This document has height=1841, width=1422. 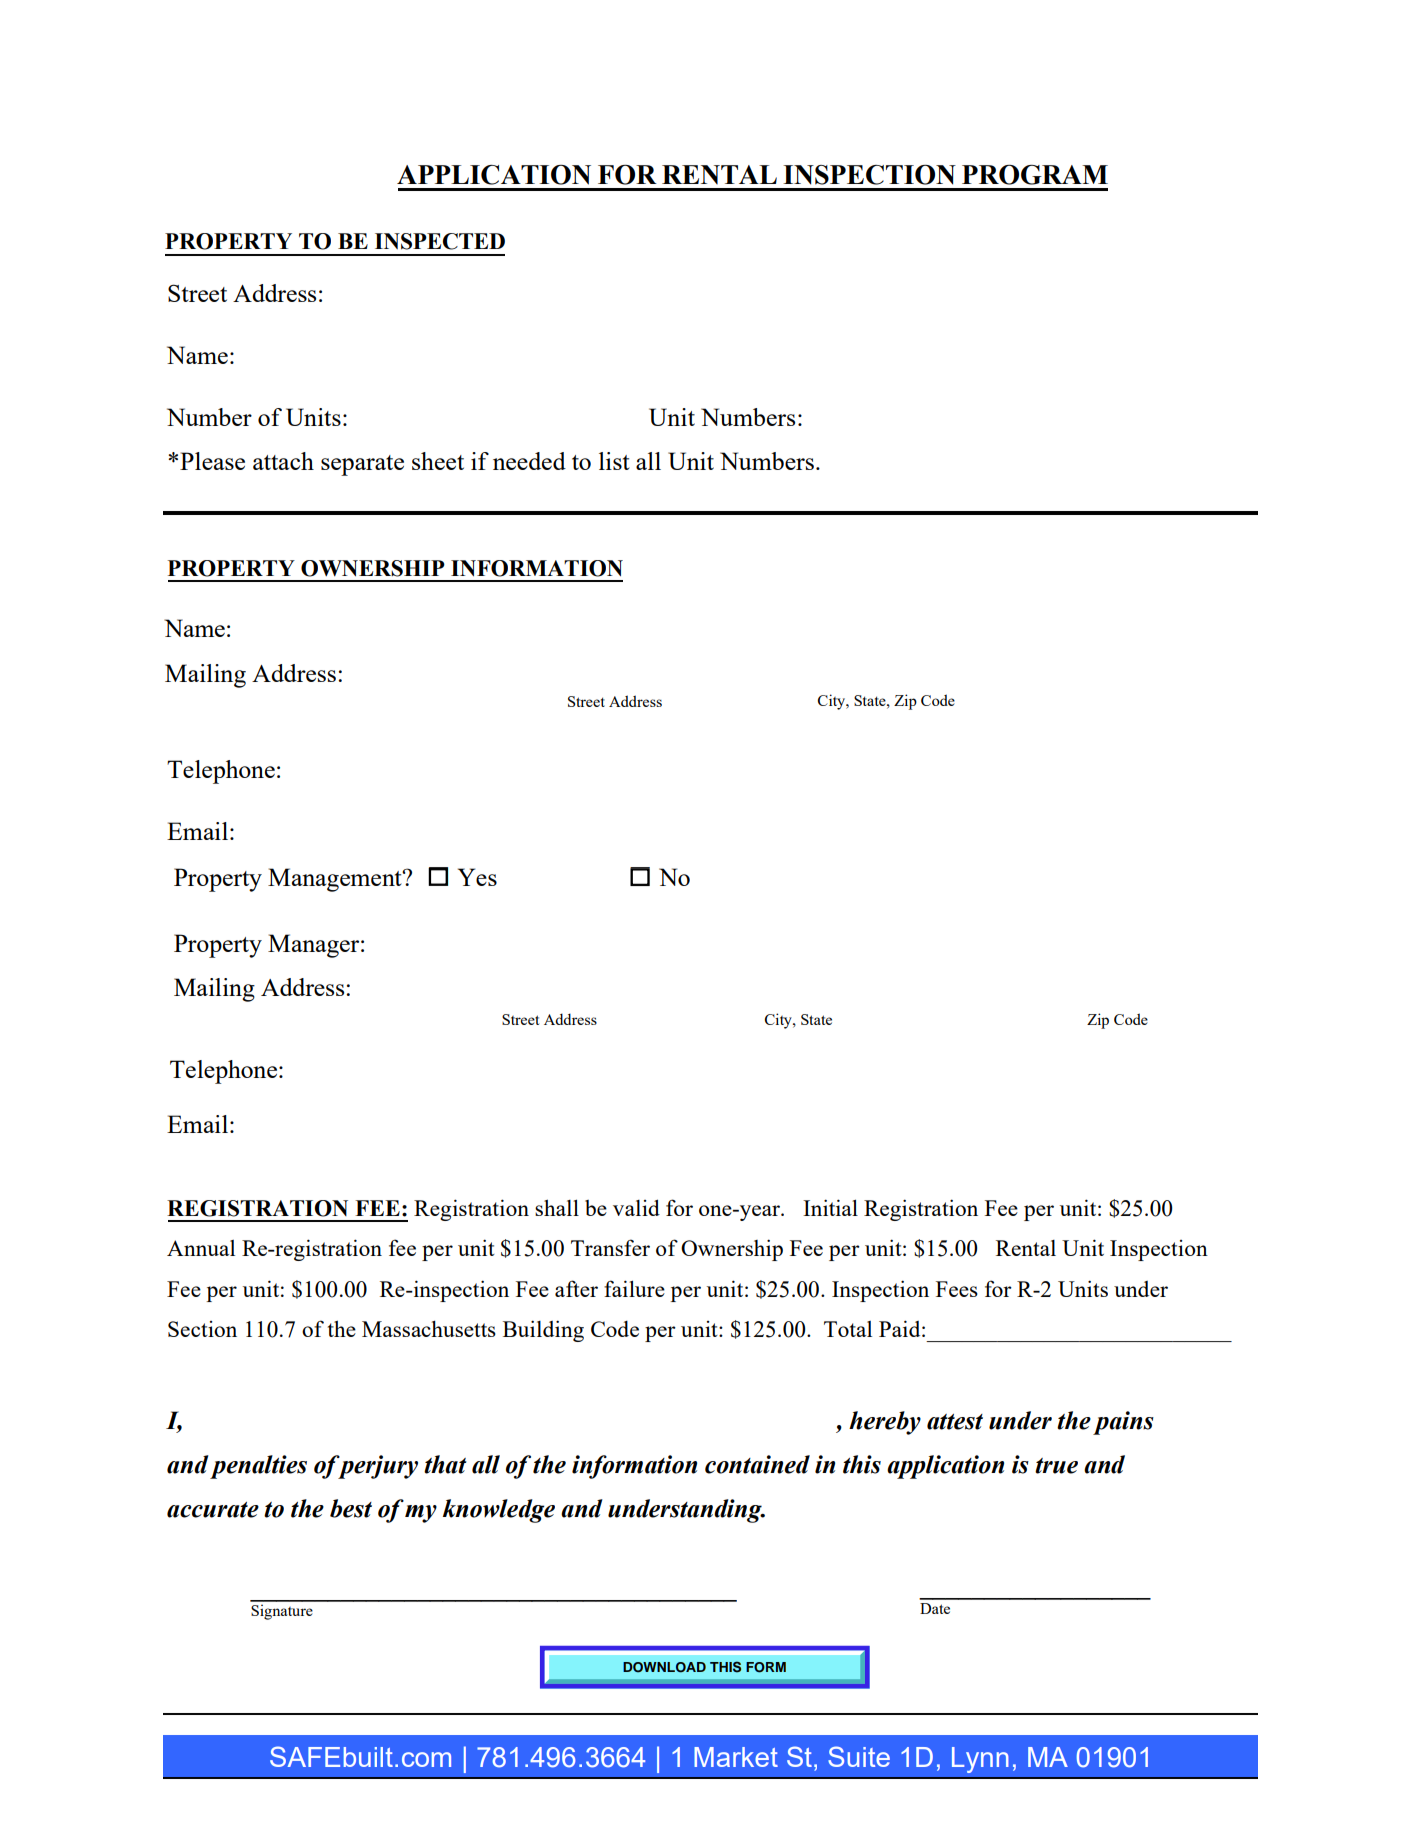 What do you see at coordinates (336, 880) in the document?
I see `Management` at bounding box center [336, 880].
